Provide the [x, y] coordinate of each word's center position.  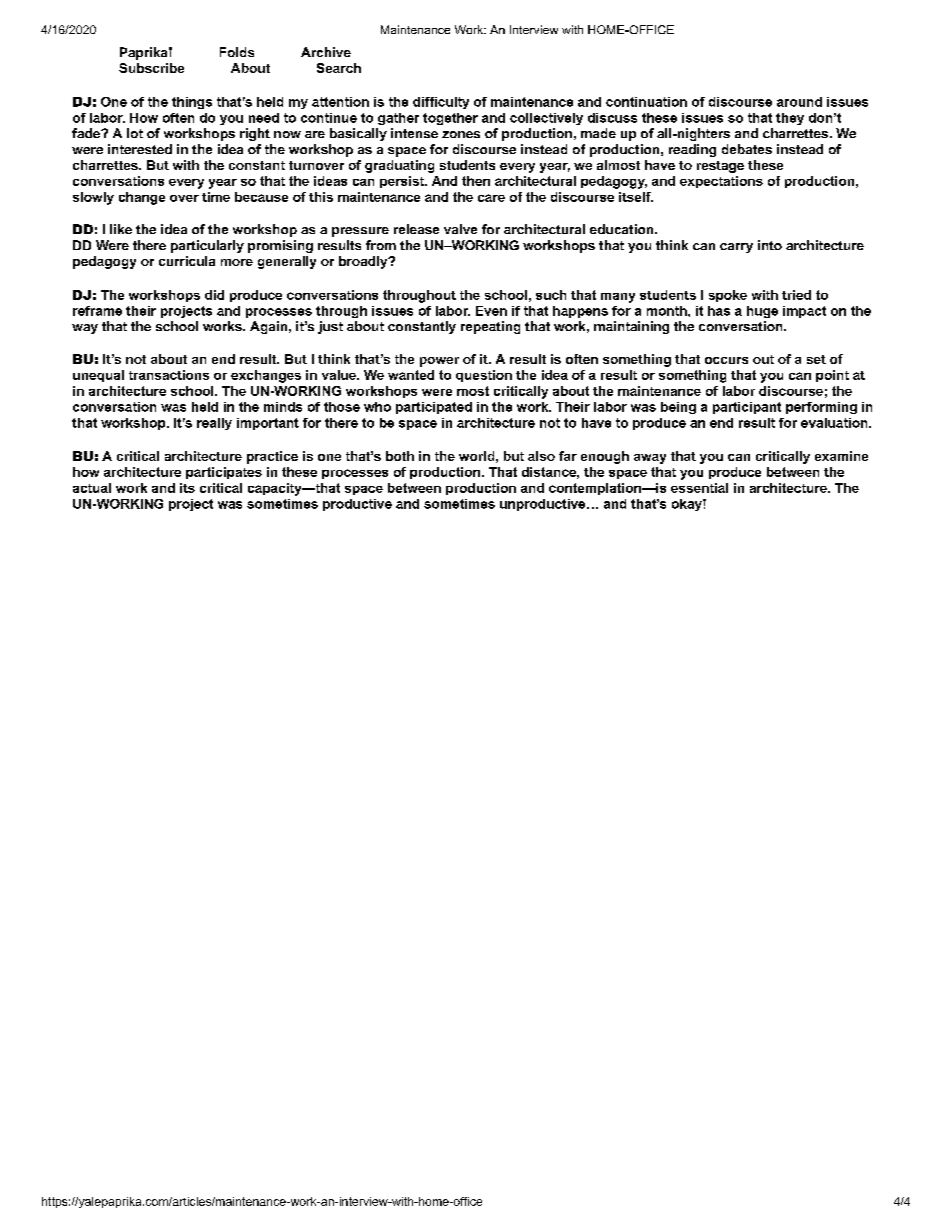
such [551, 295]
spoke [728, 296]
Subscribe [151, 68]
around [799, 102]
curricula [187, 261]
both [400, 456]
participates [224, 473]
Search [339, 68]
